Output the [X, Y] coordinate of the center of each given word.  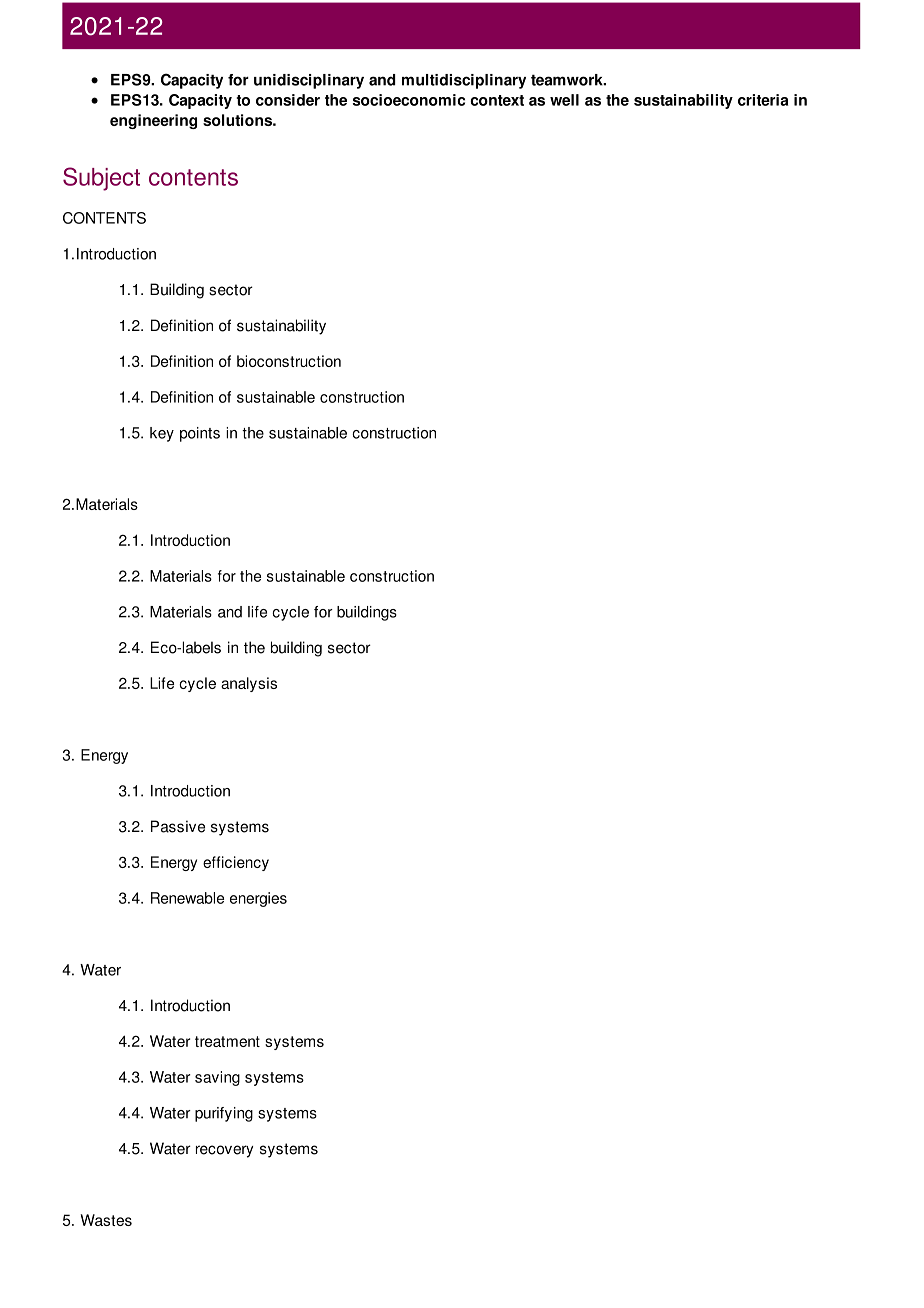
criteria [763, 100]
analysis [249, 684]
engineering [153, 121]
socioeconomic [409, 100]
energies [258, 899]
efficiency [236, 863]
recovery [224, 1151]
